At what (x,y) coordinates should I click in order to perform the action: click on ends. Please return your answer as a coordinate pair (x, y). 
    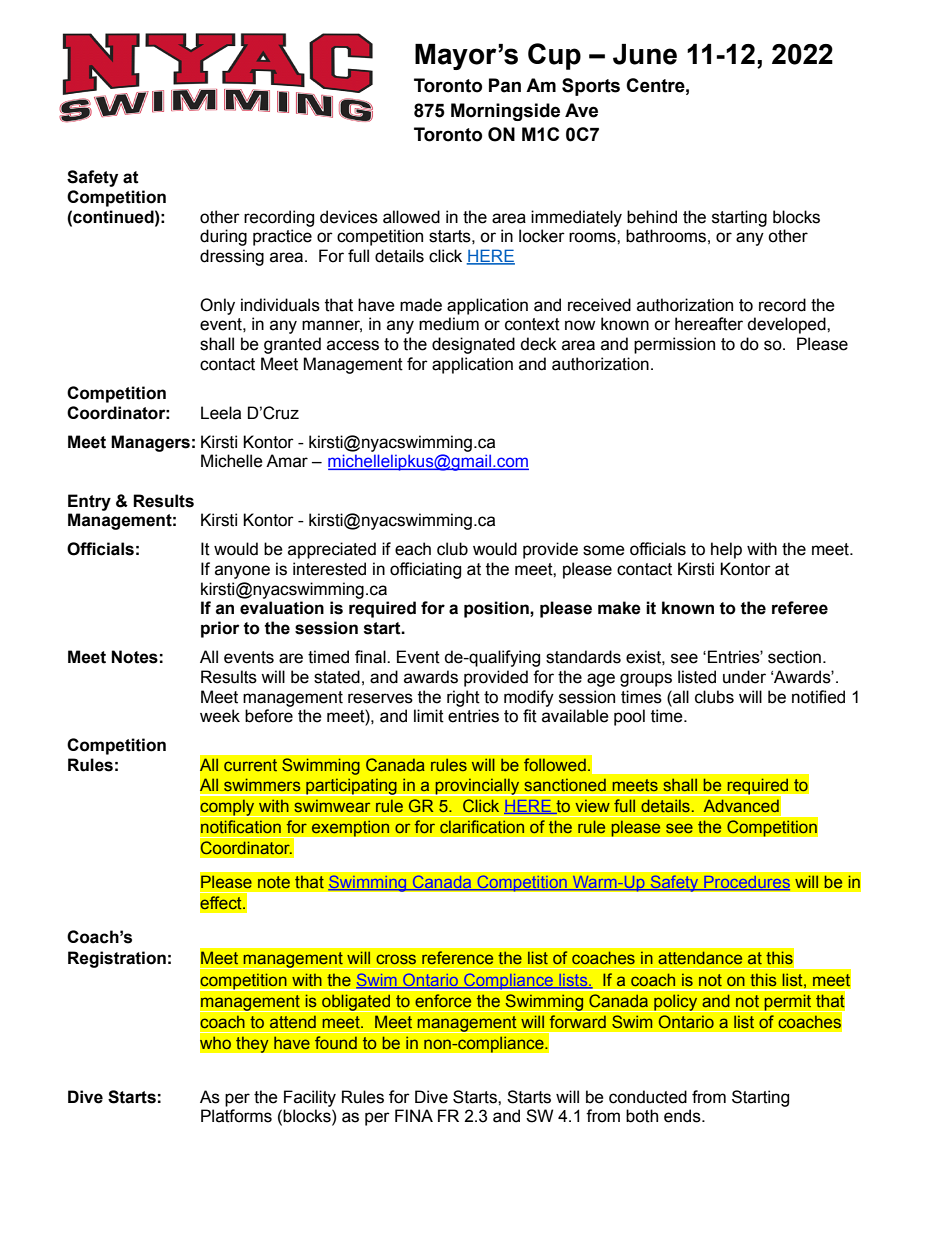
    Looking at the image, I should click on (683, 1116).
